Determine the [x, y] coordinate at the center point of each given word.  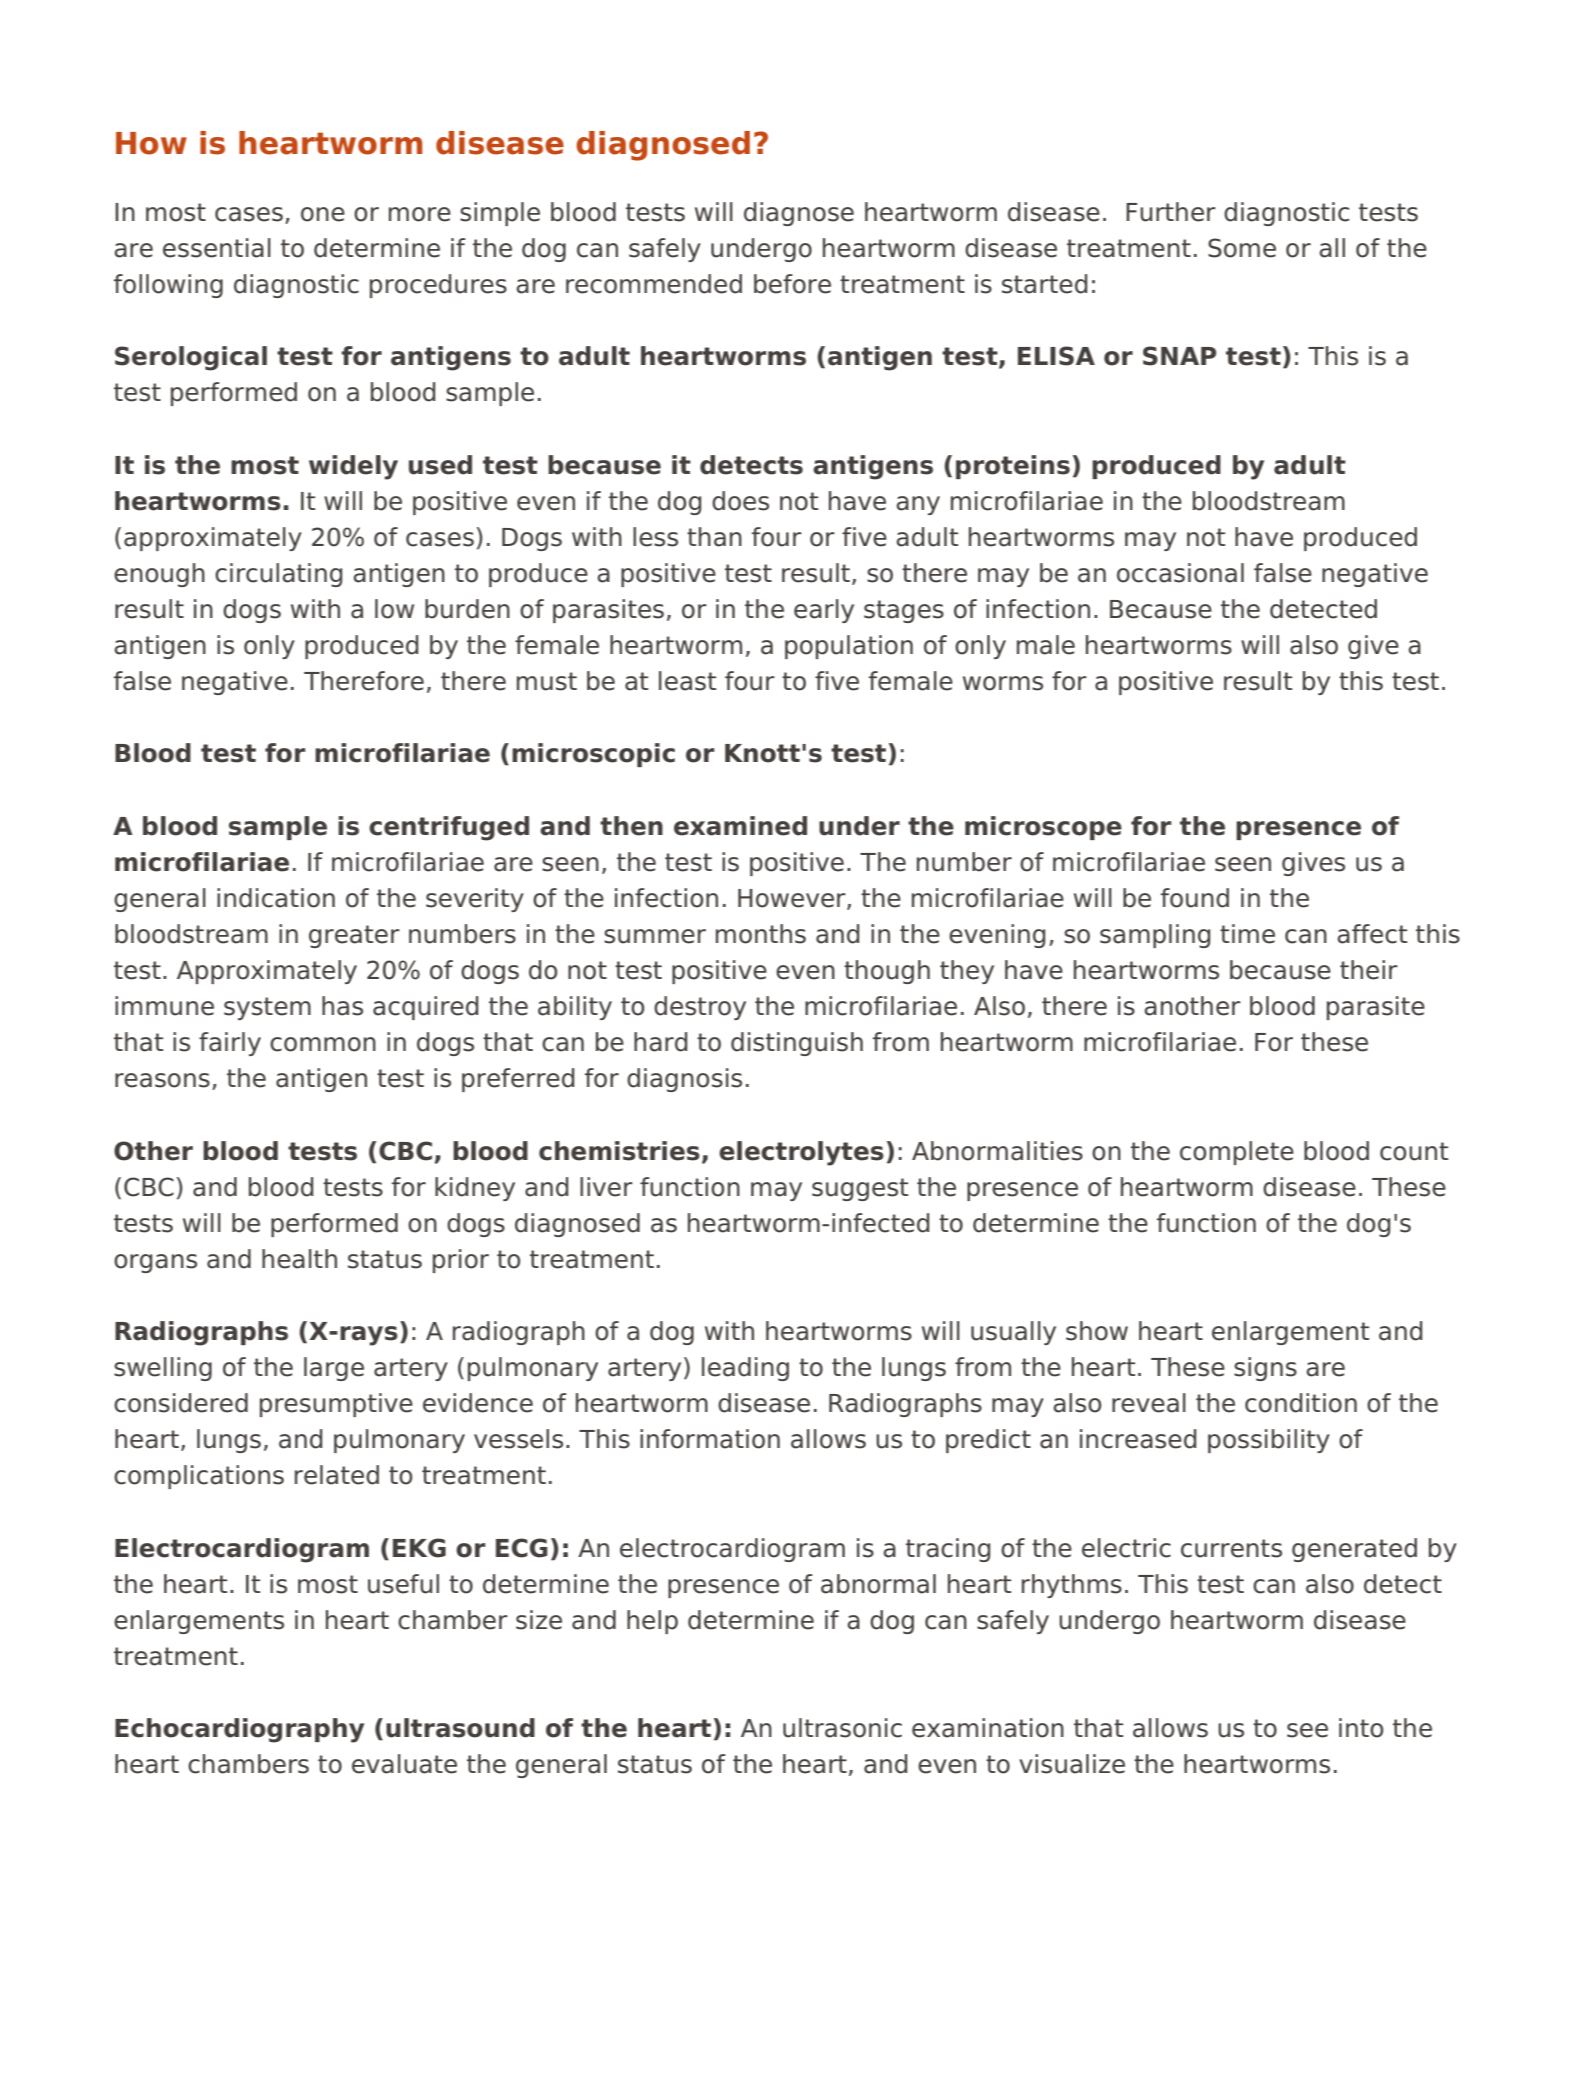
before [792, 284]
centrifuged [449, 828]
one [323, 214]
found [1195, 898]
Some [1242, 248]
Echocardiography [239, 1730]
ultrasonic [842, 1728]
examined [740, 826]
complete [1237, 1153]
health [299, 1259]
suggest [860, 1189]
